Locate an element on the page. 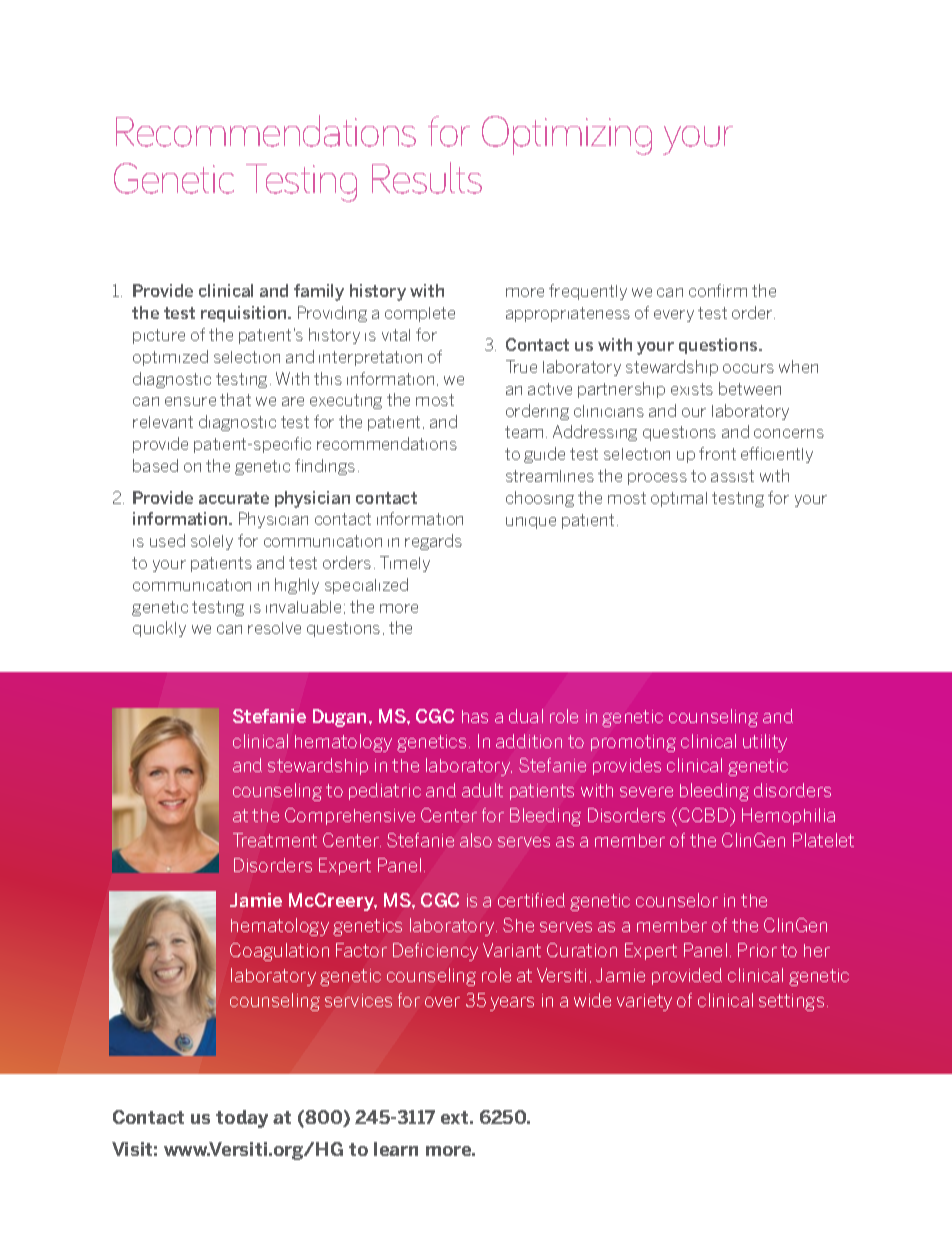 Image resolution: width=952 pixels, height=1233 pixels. between is located at coordinates (750, 388).
